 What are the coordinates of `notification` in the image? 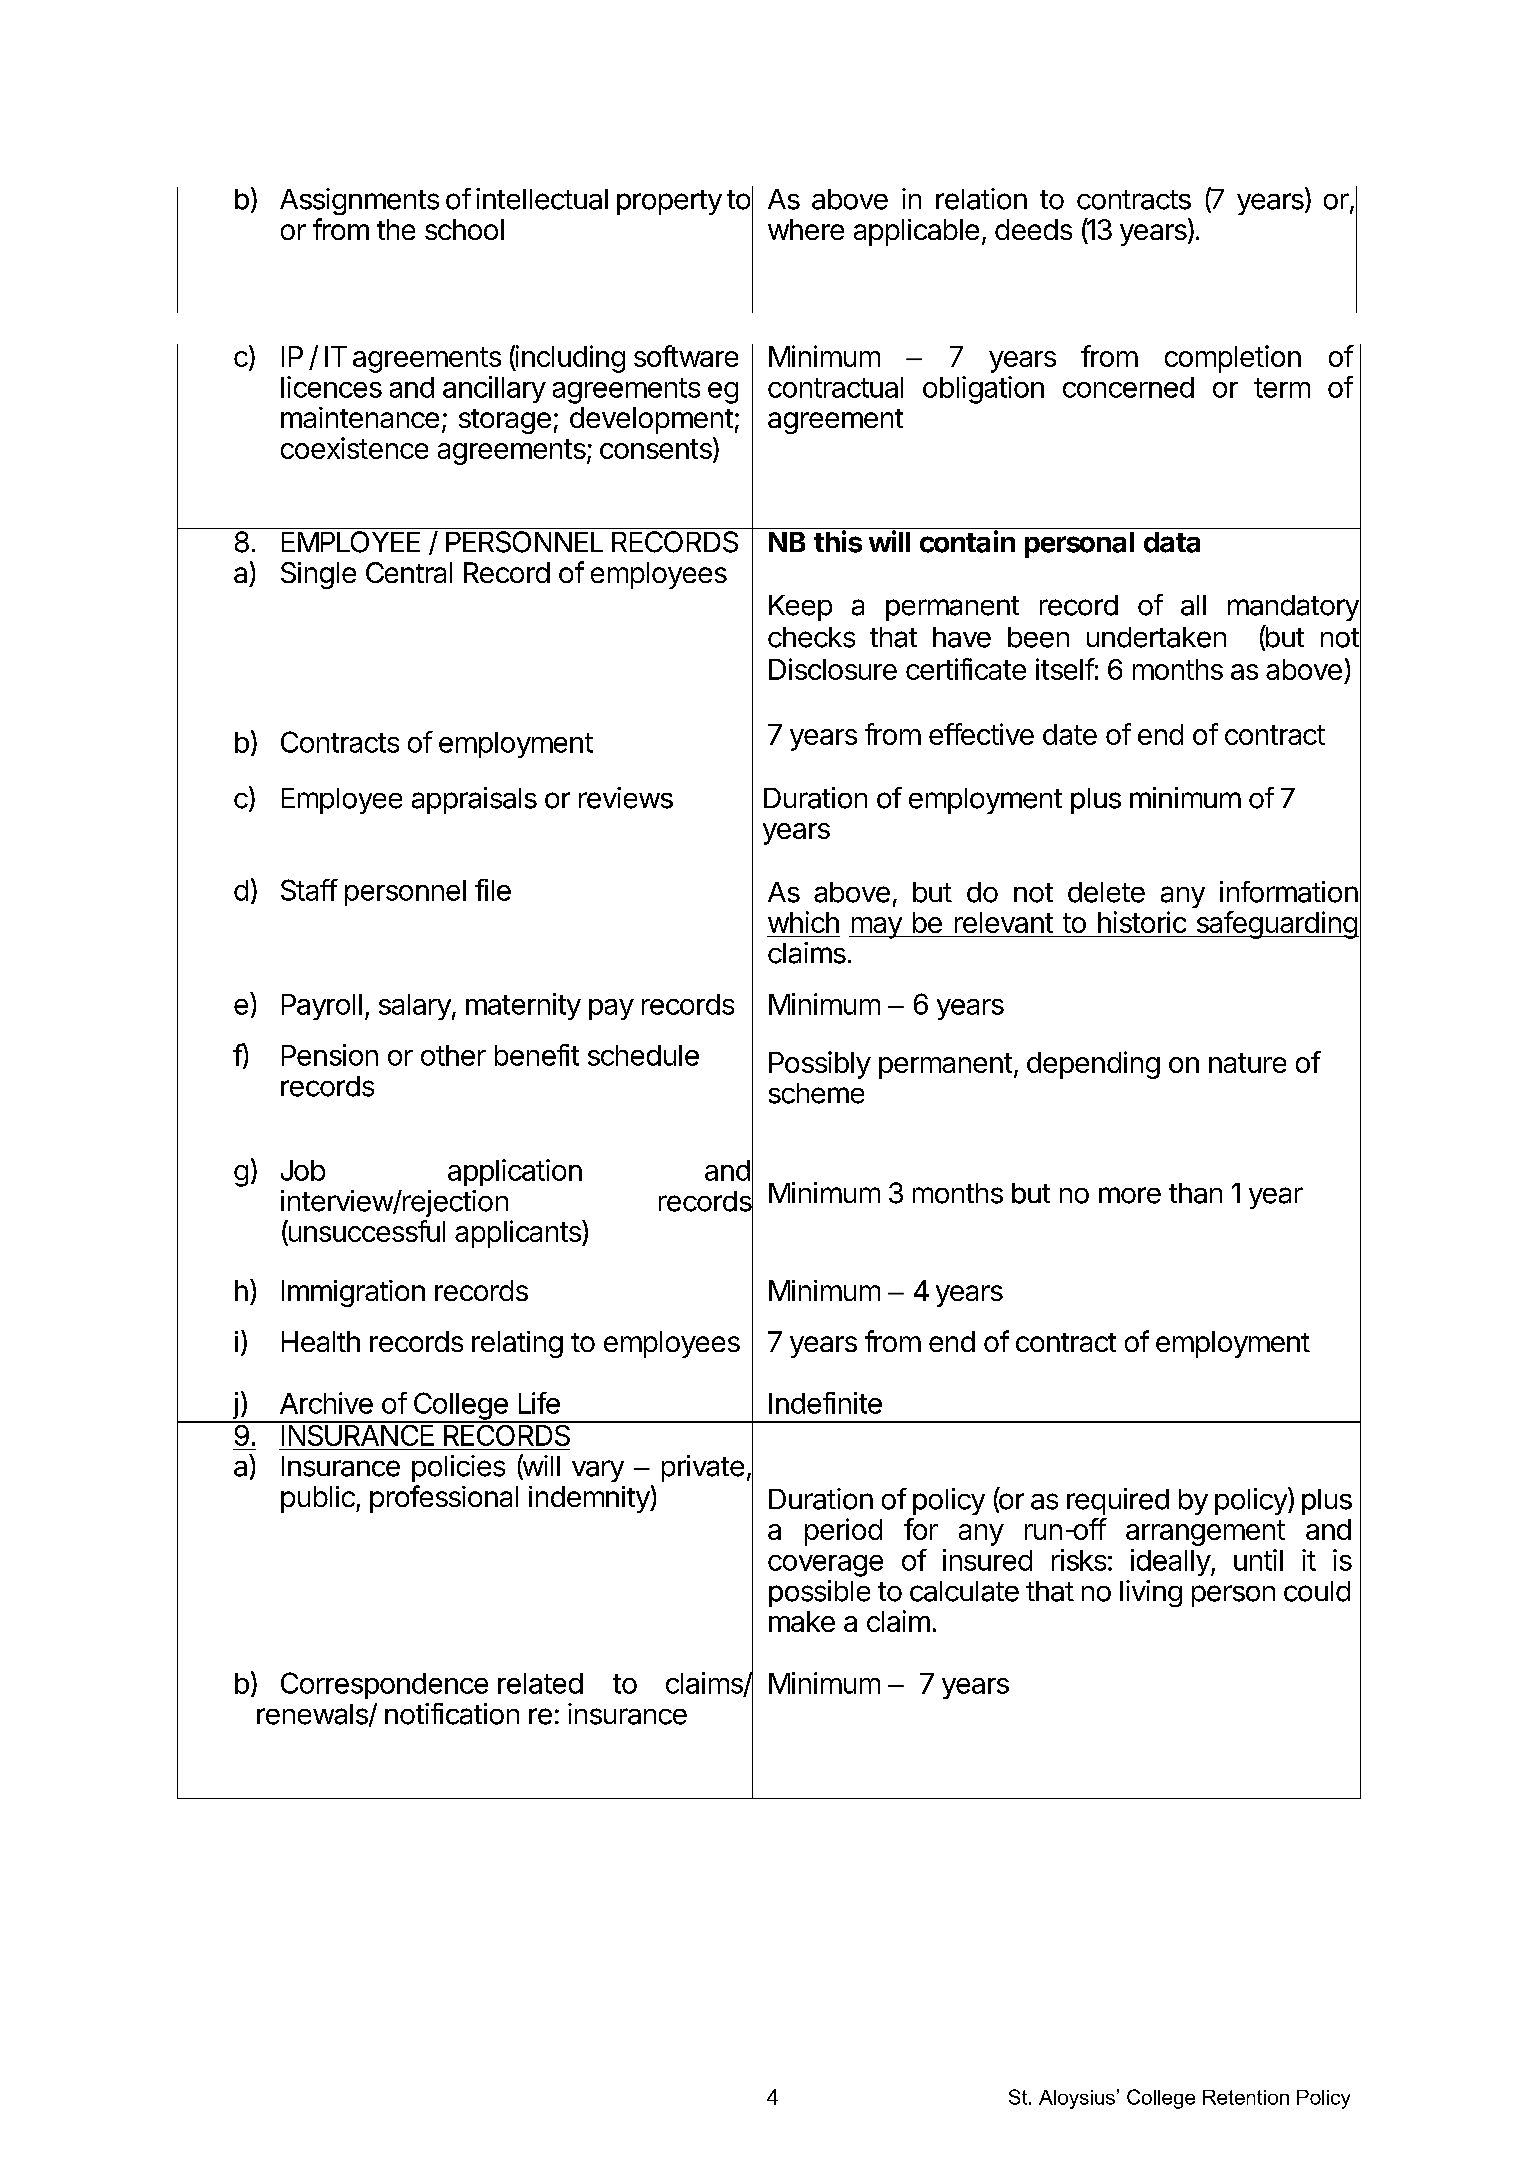 It's located at (452, 1714).
